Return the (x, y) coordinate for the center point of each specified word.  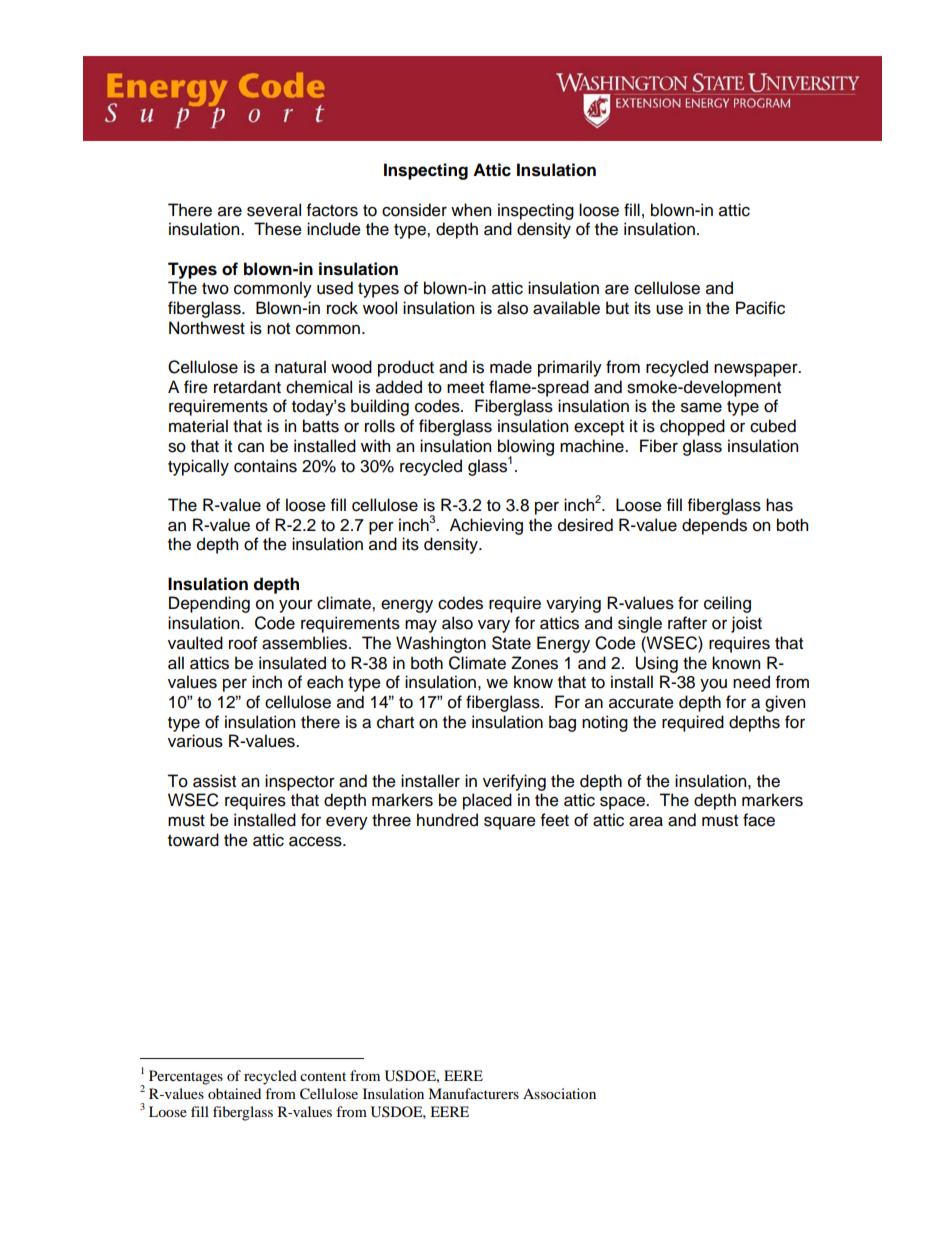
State (511, 643)
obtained (234, 1093)
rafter (687, 623)
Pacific (760, 308)
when (471, 210)
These (278, 229)
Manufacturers (473, 1093)
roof (243, 643)
